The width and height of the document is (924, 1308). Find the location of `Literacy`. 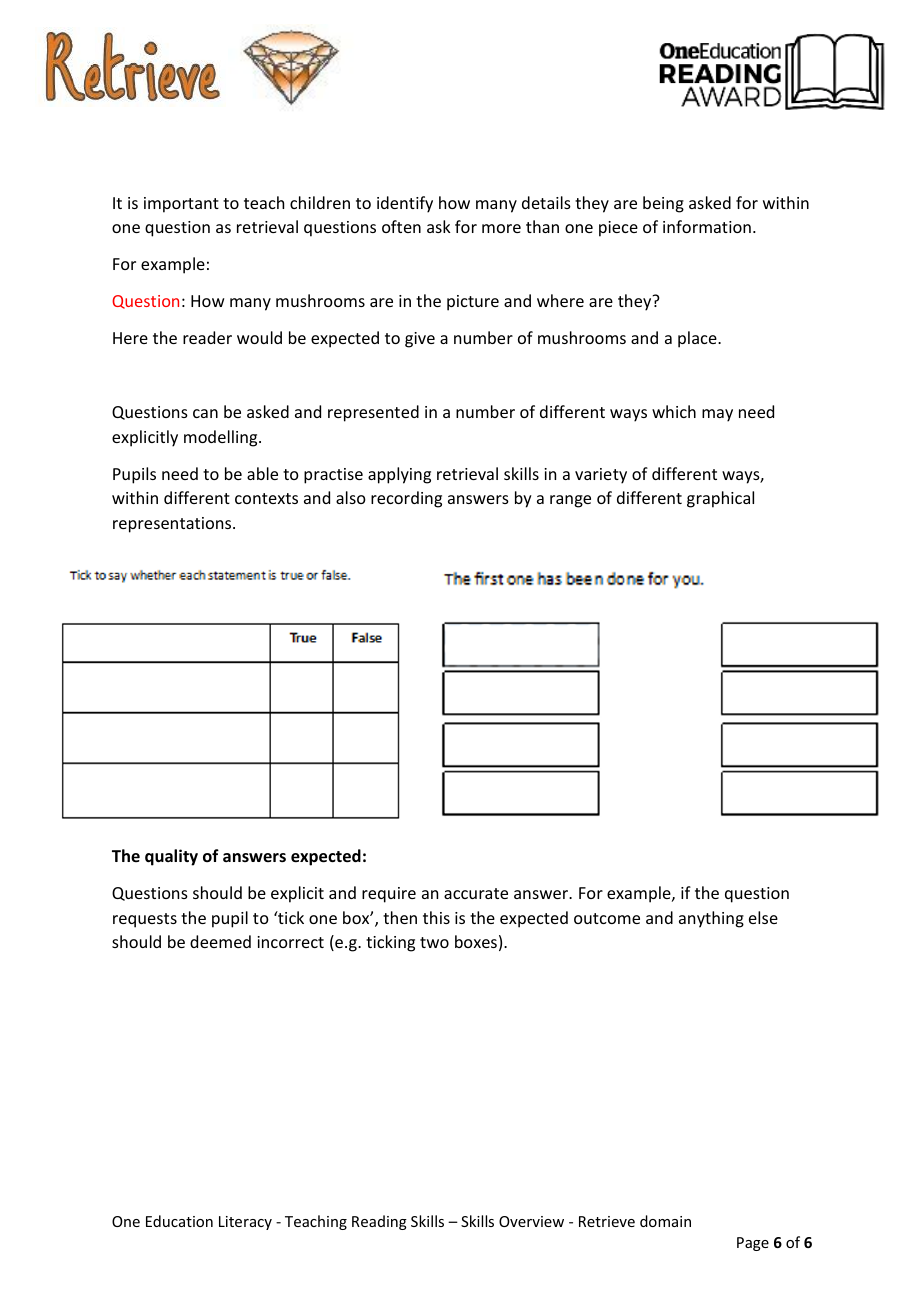

Literacy is located at coordinates (245, 1223).
